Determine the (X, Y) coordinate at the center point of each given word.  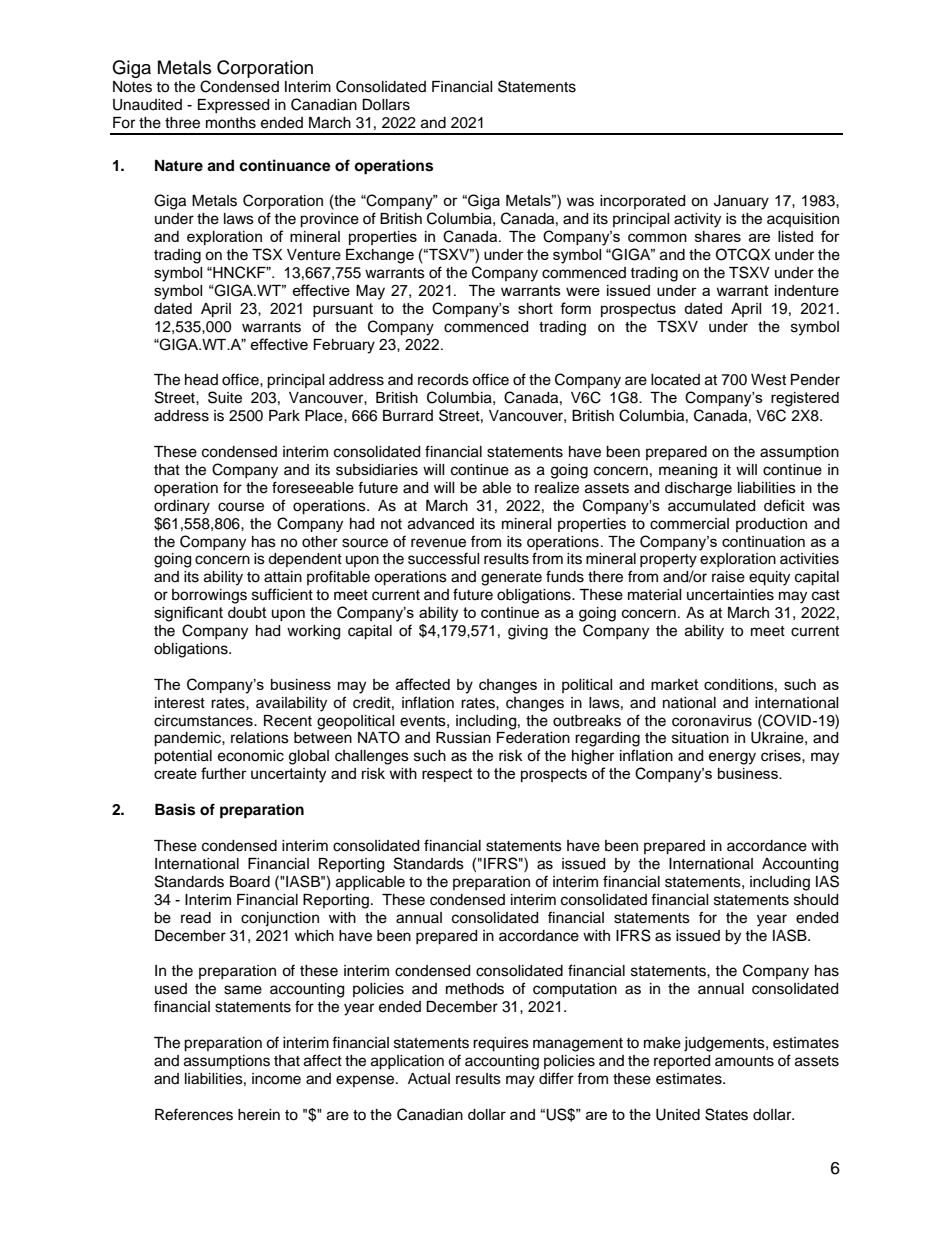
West (768, 380)
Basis (175, 809)
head (201, 380)
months (231, 123)
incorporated (642, 202)
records (443, 380)
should (816, 900)
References (194, 1114)
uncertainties (730, 595)
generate (511, 579)
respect (447, 775)
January (741, 202)
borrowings (209, 596)
